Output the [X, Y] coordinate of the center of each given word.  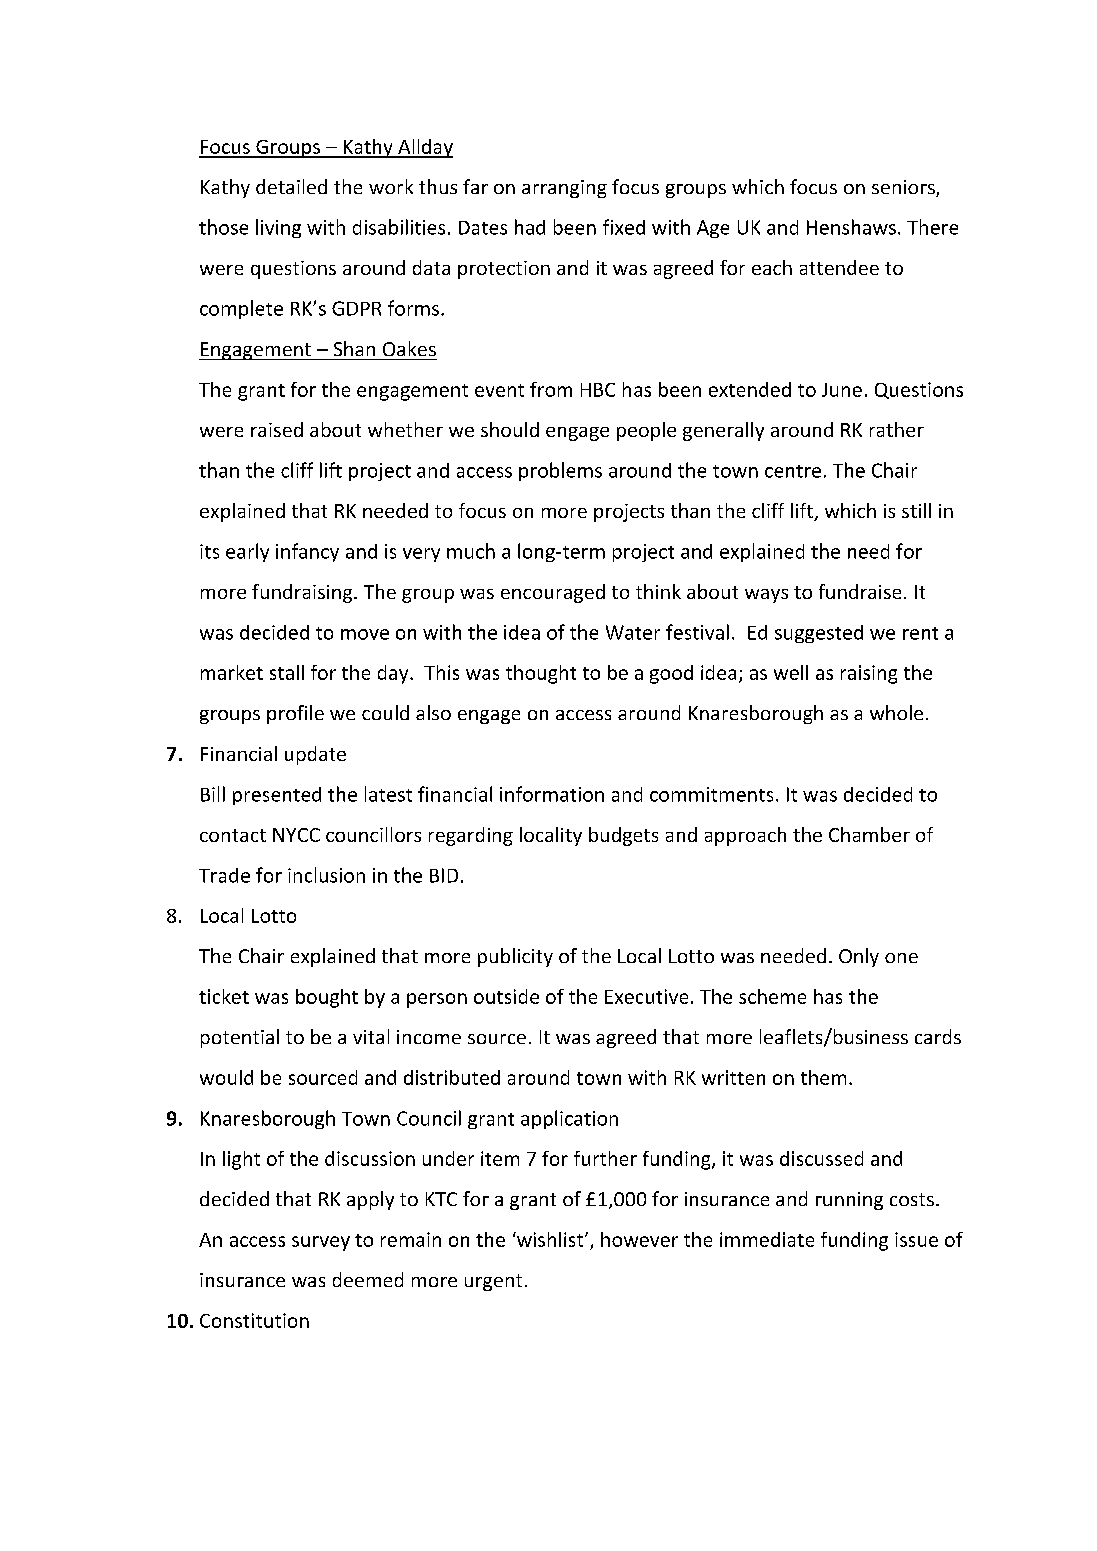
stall [287, 672]
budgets [623, 836]
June [842, 390]
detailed [291, 186]
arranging [564, 189]
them [823, 1077]
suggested [819, 634]
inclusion [326, 875]
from [551, 389]
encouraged [553, 593]
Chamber [869, 834]
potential [240, 1038]
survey [321, 1243]
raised [277, 429]
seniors [904, 188]
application [569, 1119]
